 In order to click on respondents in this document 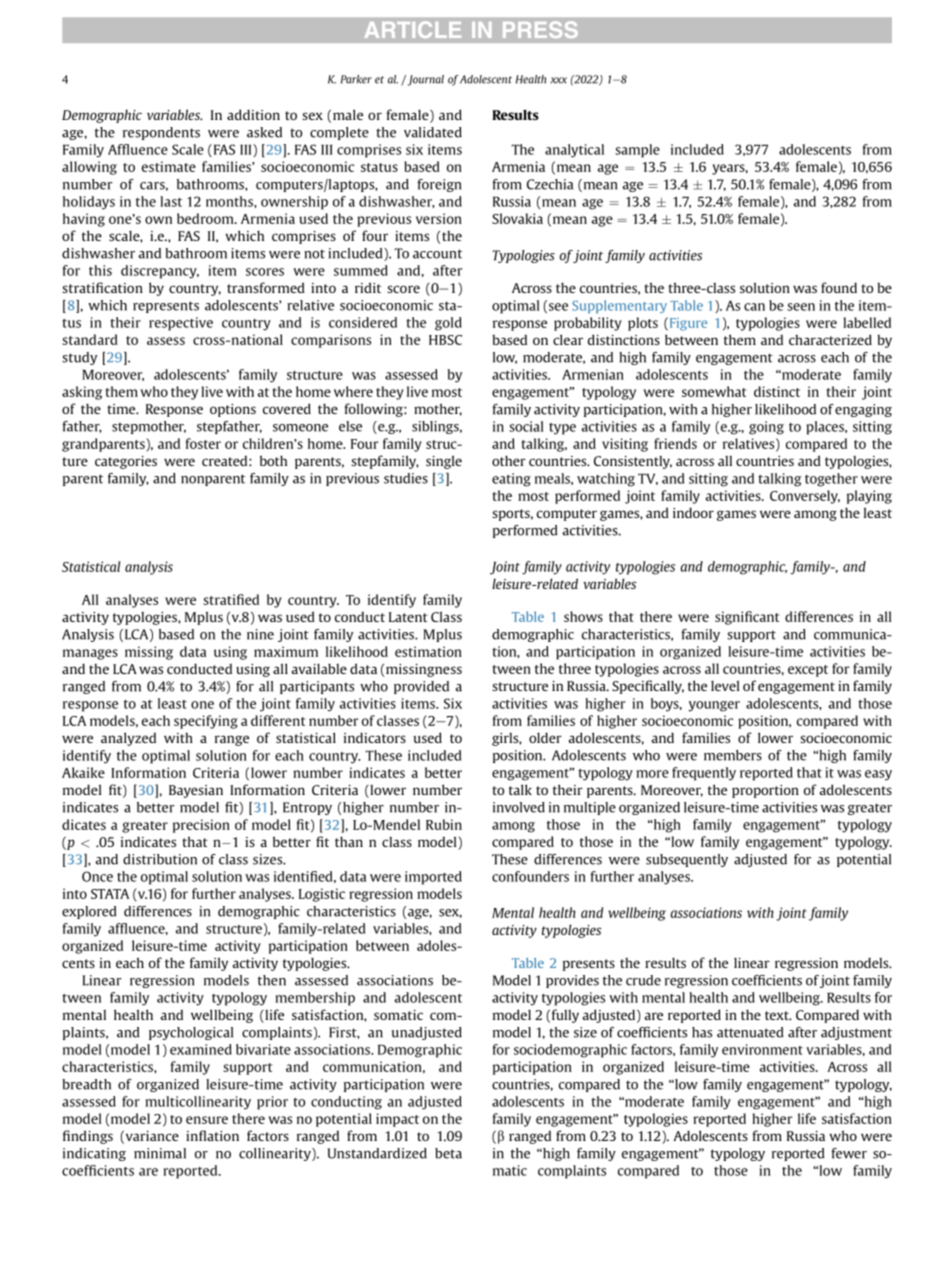, I will do `click(161, 133)`.
